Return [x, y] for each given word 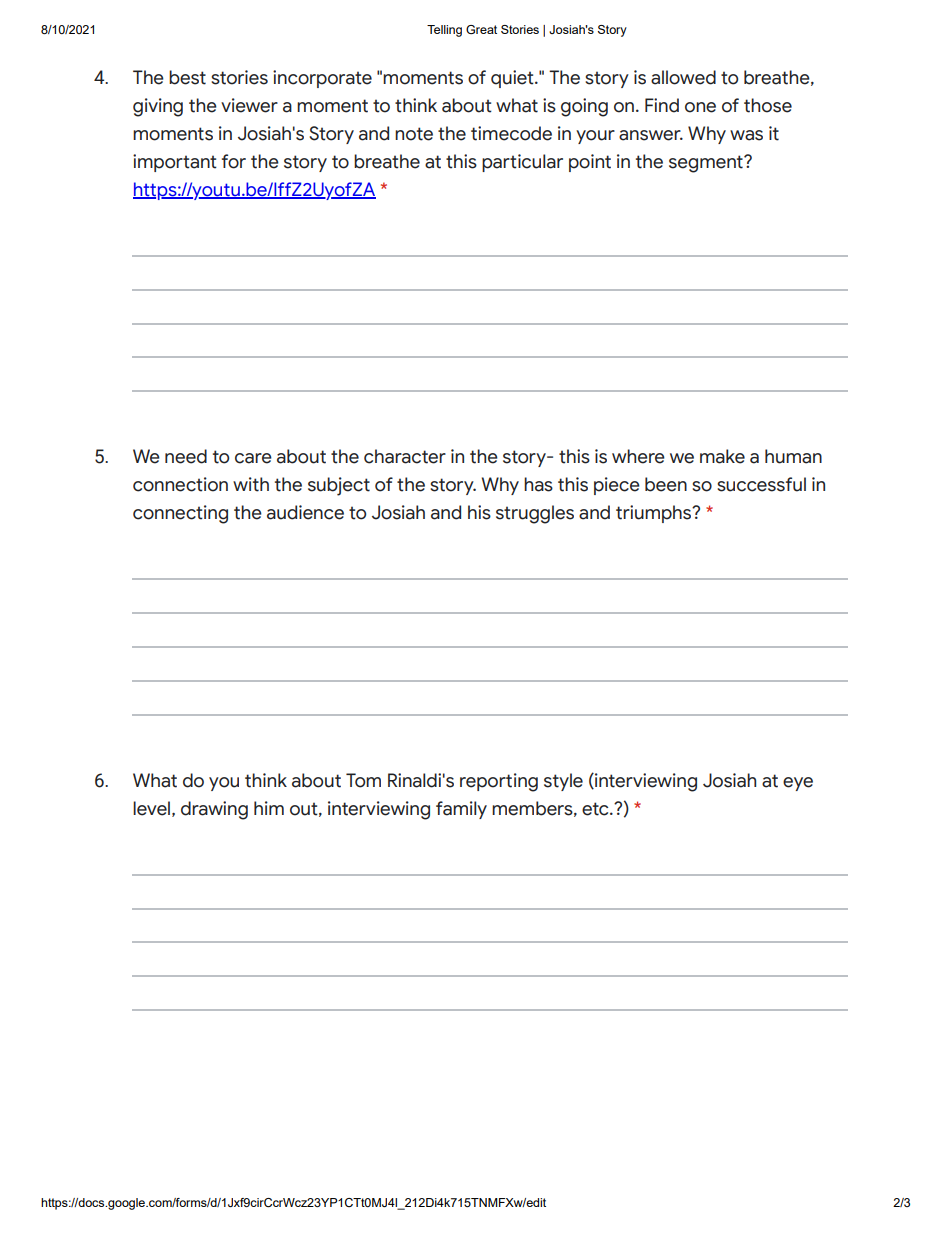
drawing [214, 810]
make [722, 456]
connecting [180, 514]
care [253, 458]
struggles [535, 514]
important [175, 163]
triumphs [655, 514]
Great [481, 29]
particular [522, 163]
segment [707, 164]
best [187, 77]
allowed [683, 77]
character [405, 456]
